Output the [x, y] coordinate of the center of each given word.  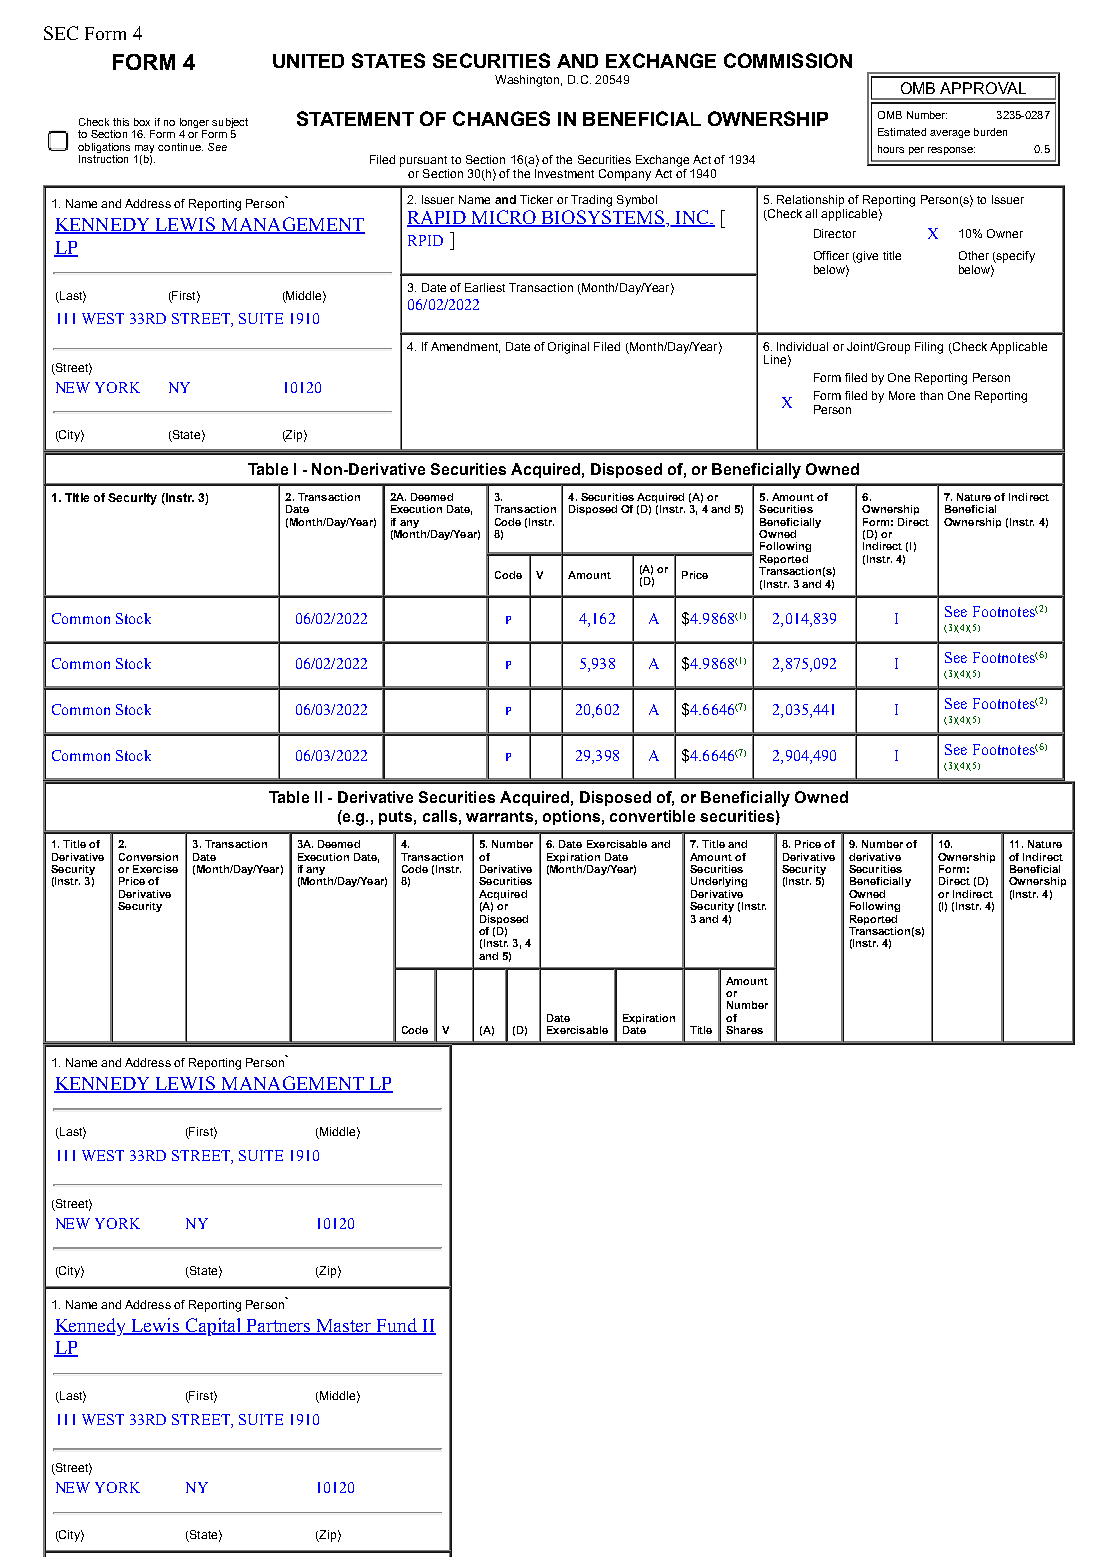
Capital [213, 1327]
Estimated [902, 132]
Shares [744, 1030]
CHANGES [501, 118]
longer [194, 124]
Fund [397, 1326]
